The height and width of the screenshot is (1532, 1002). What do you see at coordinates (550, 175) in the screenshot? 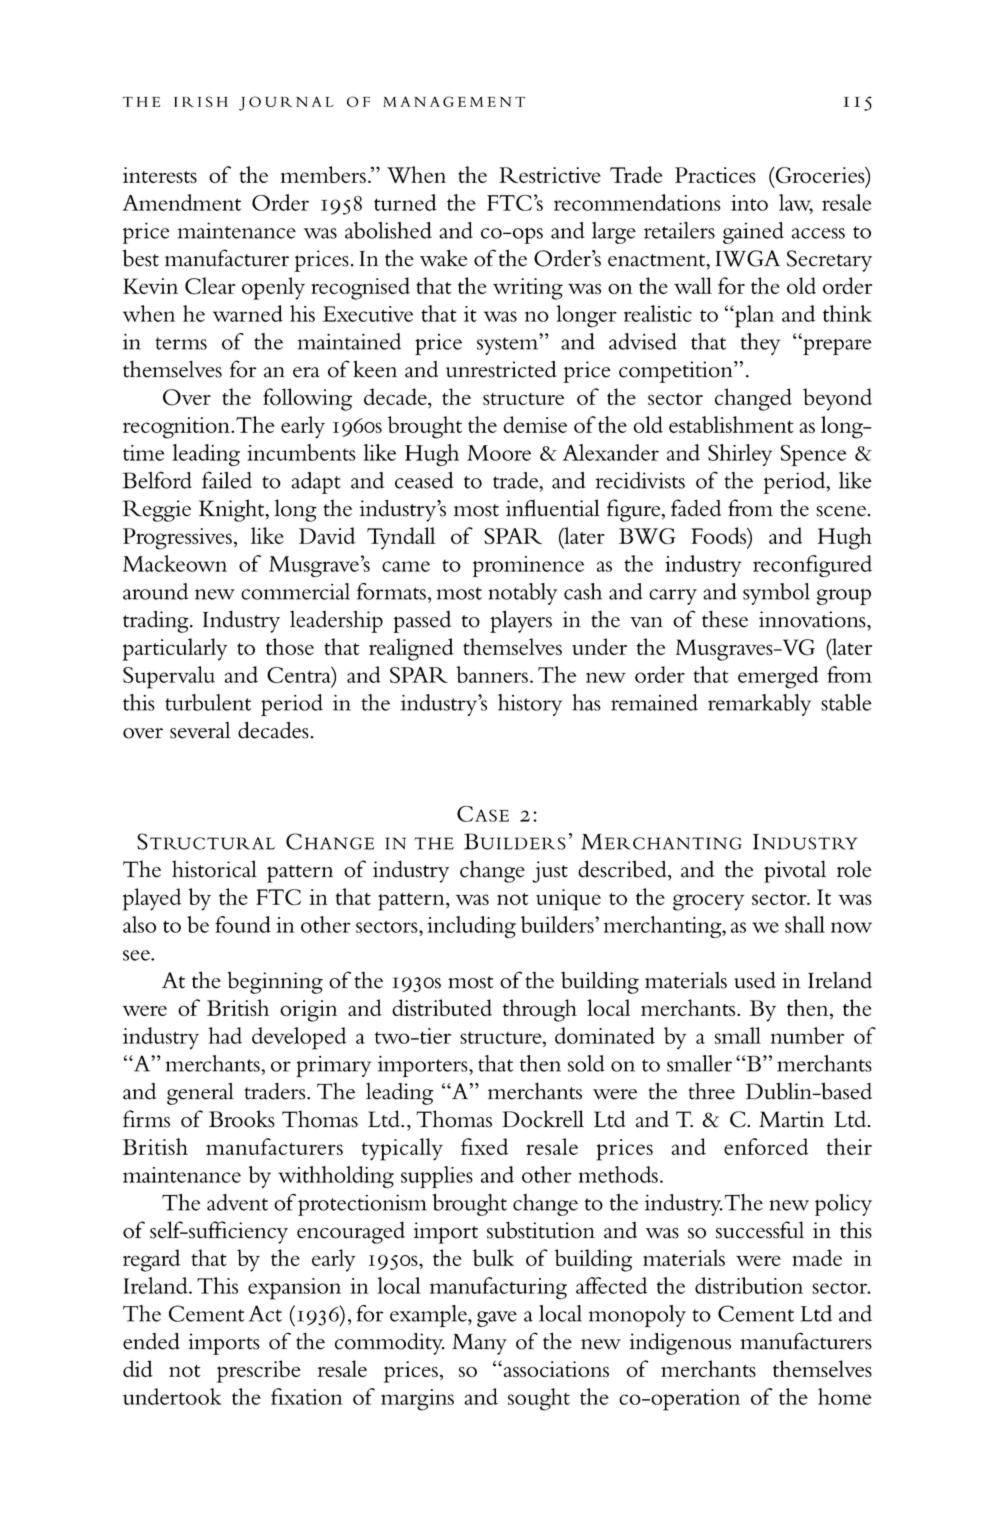
I see `Restrictive` at bounding box center [550, 175].
